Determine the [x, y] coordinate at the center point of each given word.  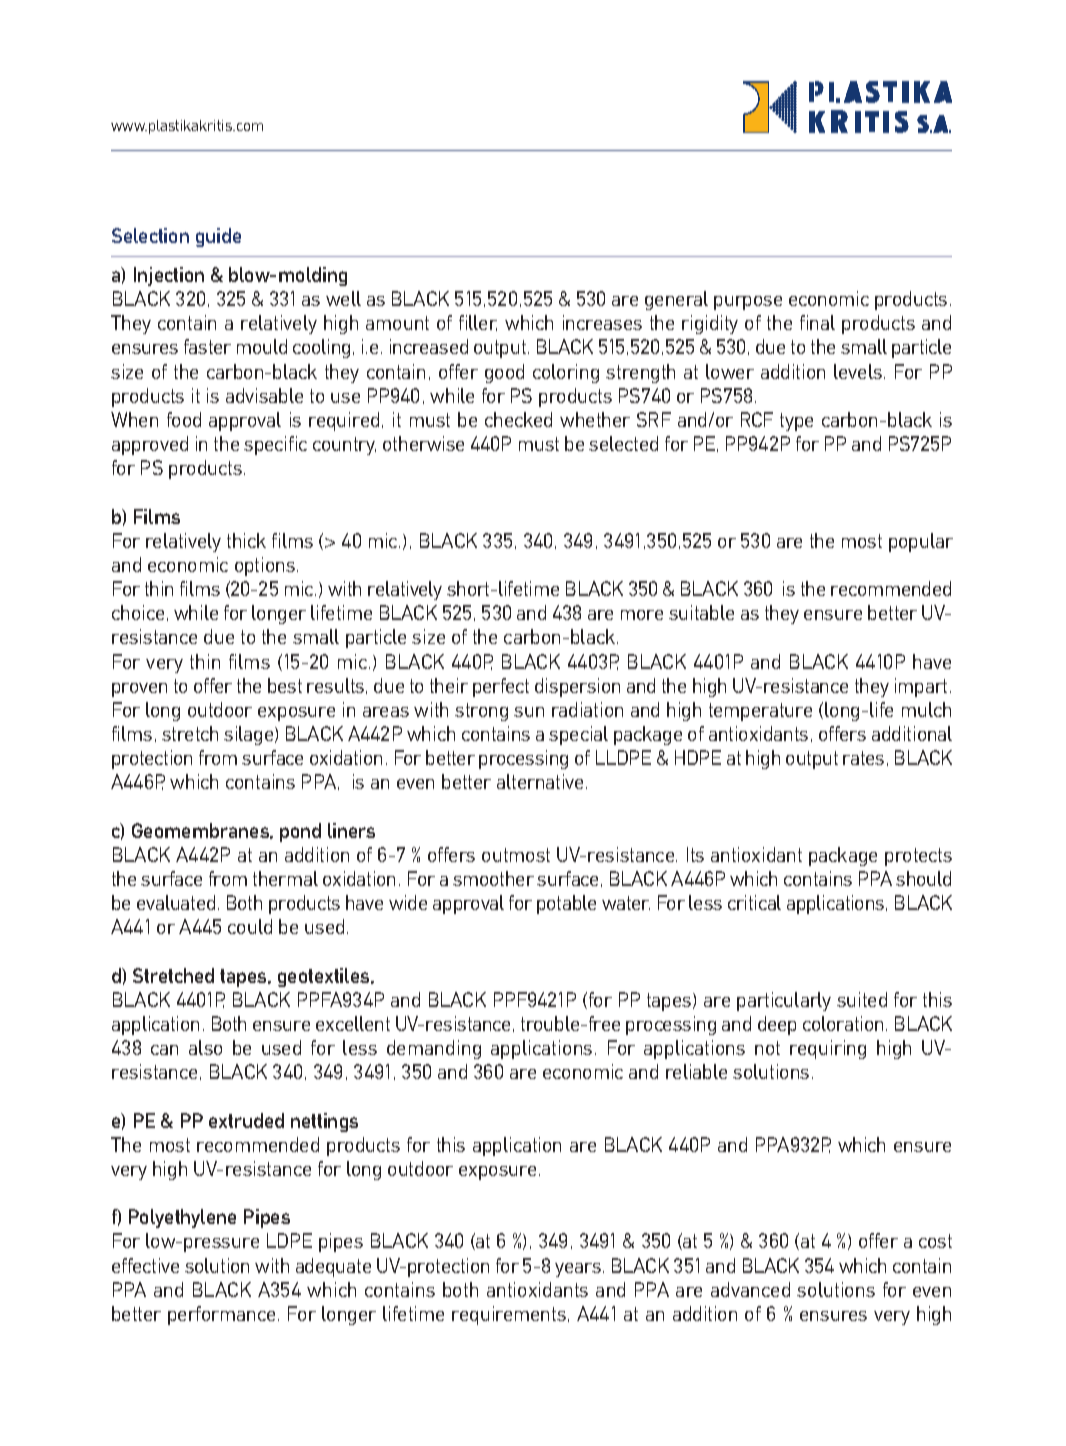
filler [478, 323]
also [205, 1047]
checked [518, 419]
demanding [434, 1049]
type [796, 422]
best [285, 685]
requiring [828, 1049]
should [923, 878]
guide [218, 237]
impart [921, 687]
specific [275, 445]
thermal [285, 878]
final [817, 322]
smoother [493, 878]
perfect [501, 687]
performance [221, 1315]
